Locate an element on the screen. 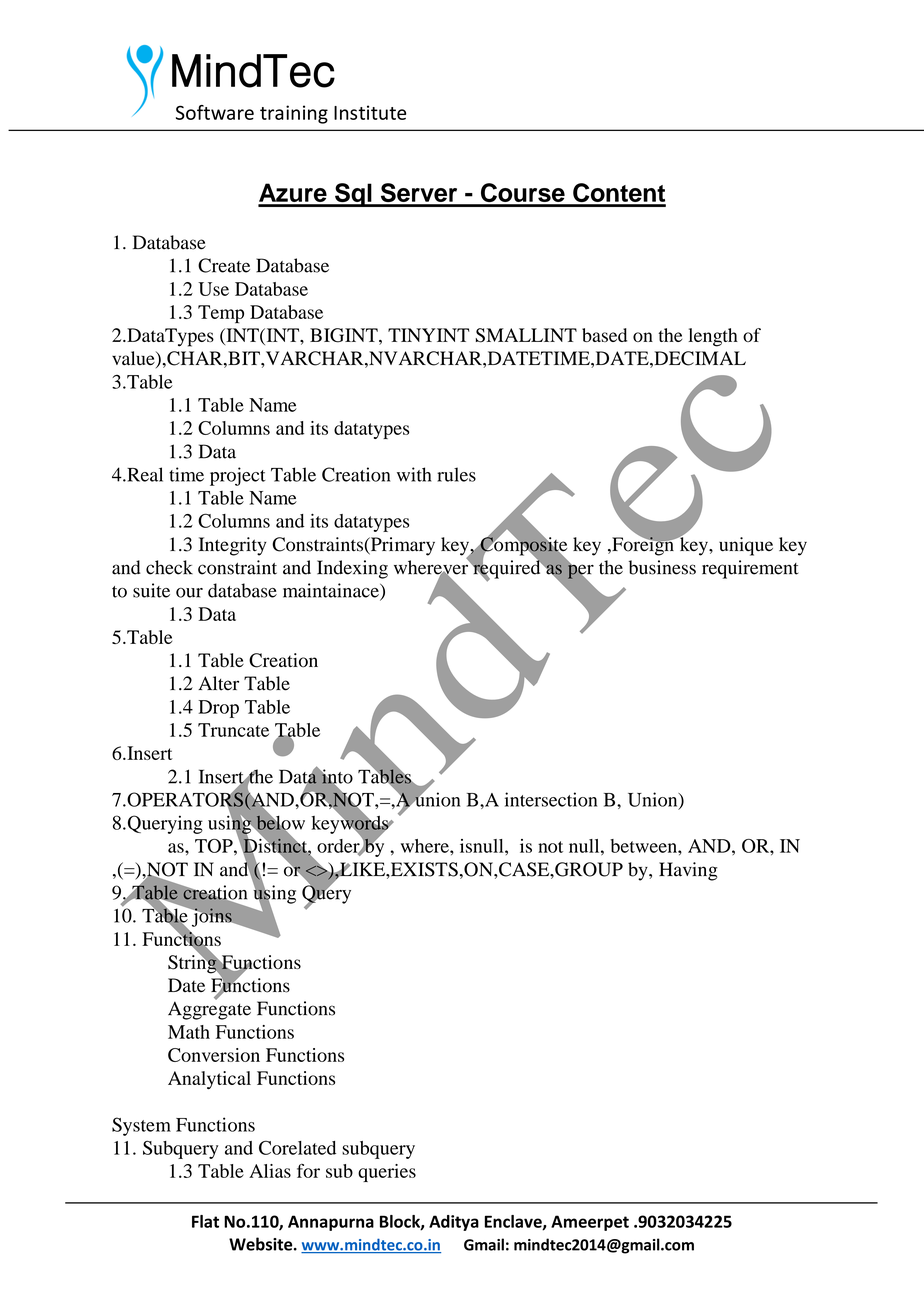 This screenshot has height=1307, width=924. Software is located at coordinates (215, 112).
